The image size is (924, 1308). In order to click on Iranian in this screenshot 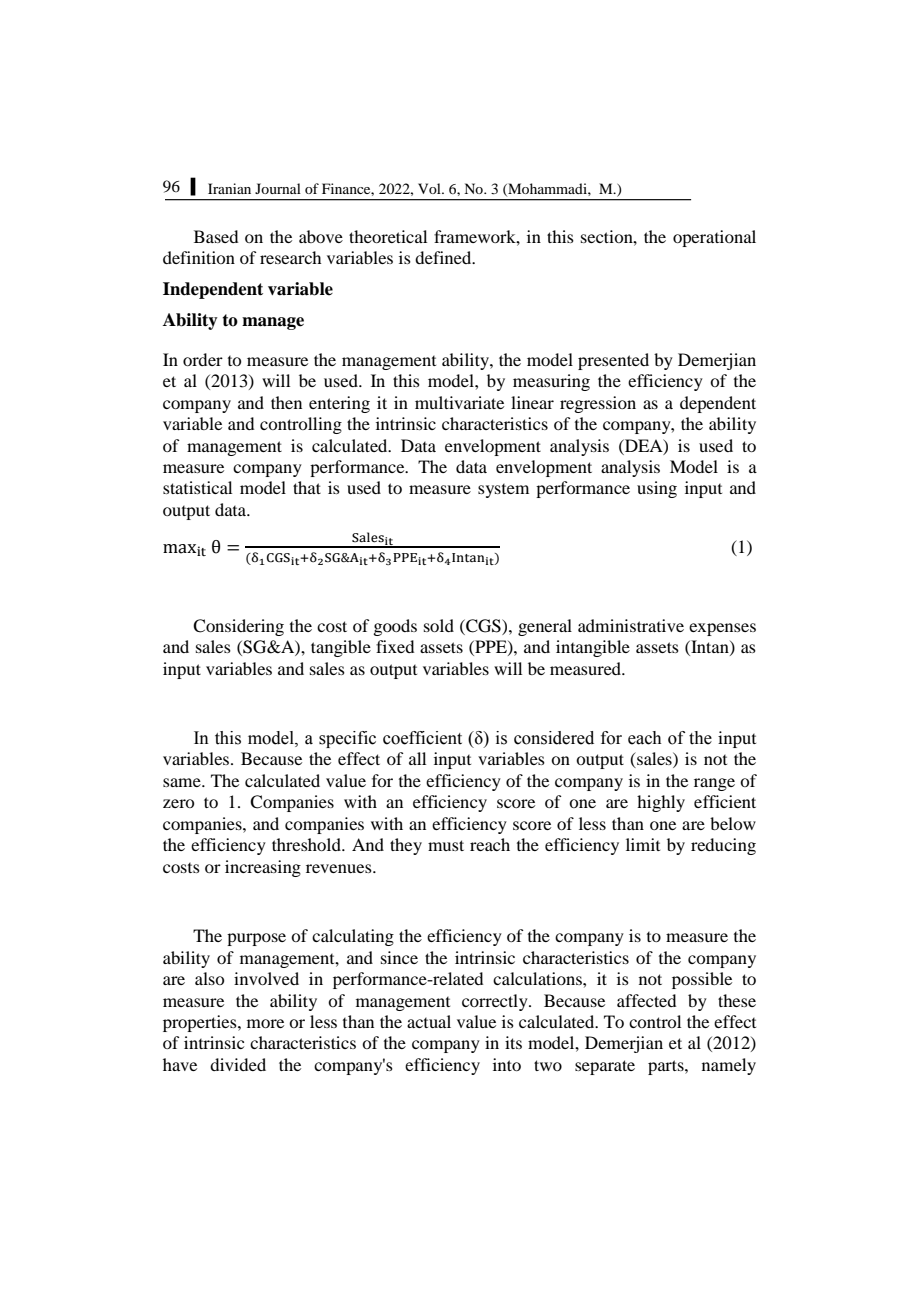, I will do `click(229, 188)`.
